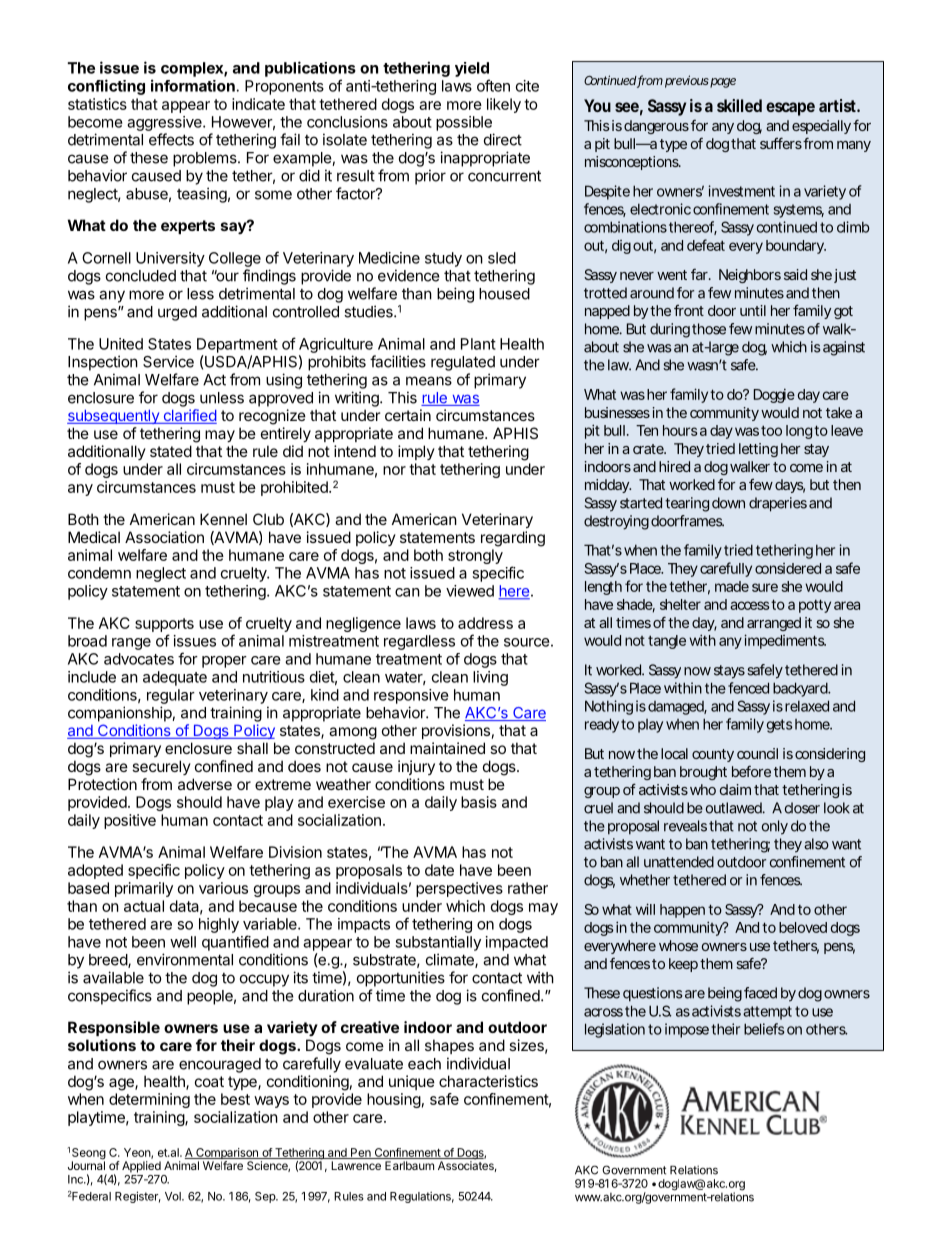 This screenshot has width=952, height=1233. What do you see at coordinates (739, 105) in the screenshot?
I see `skilled` at bounding box center [739, 105].
